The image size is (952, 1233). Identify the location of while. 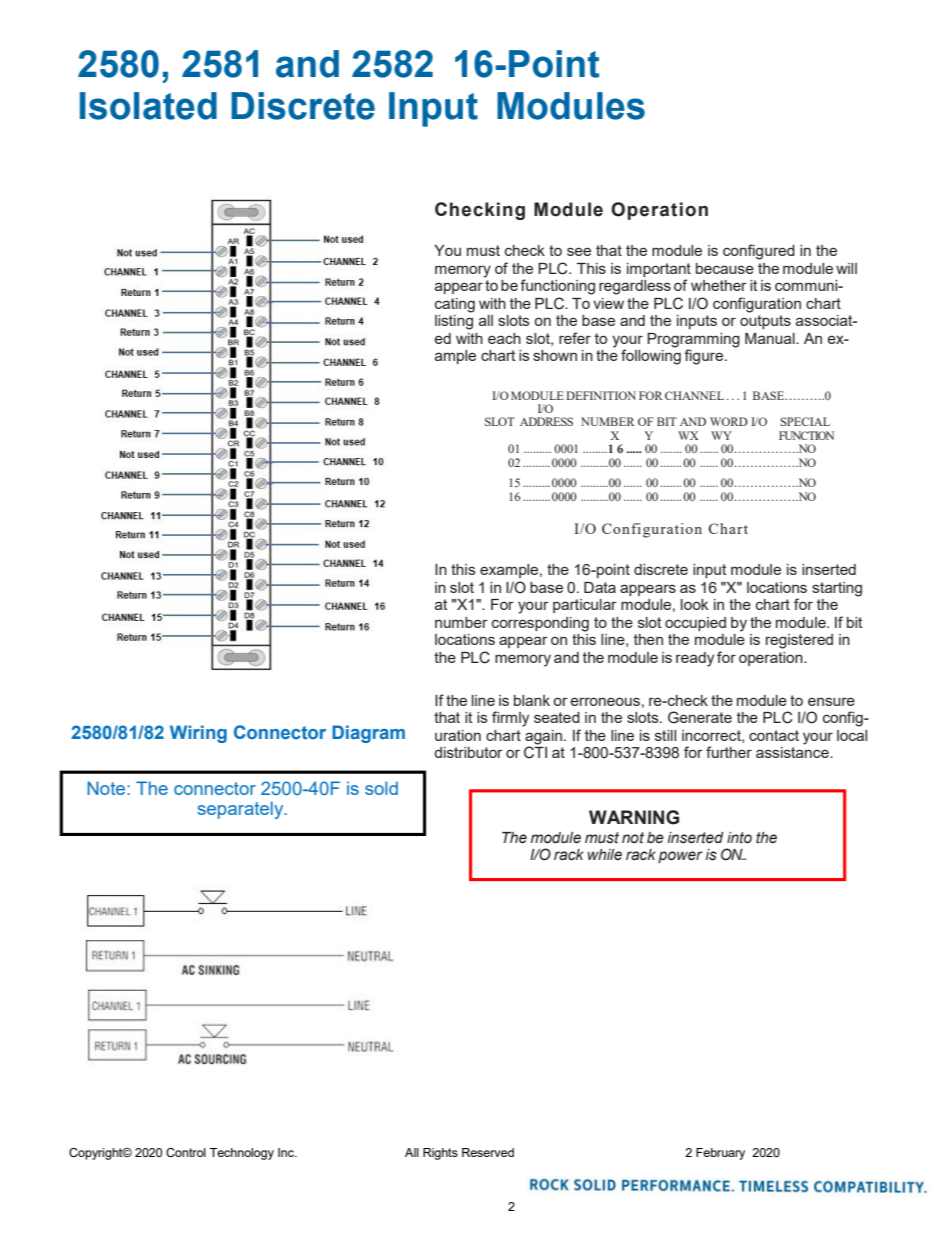
(605, 855).
